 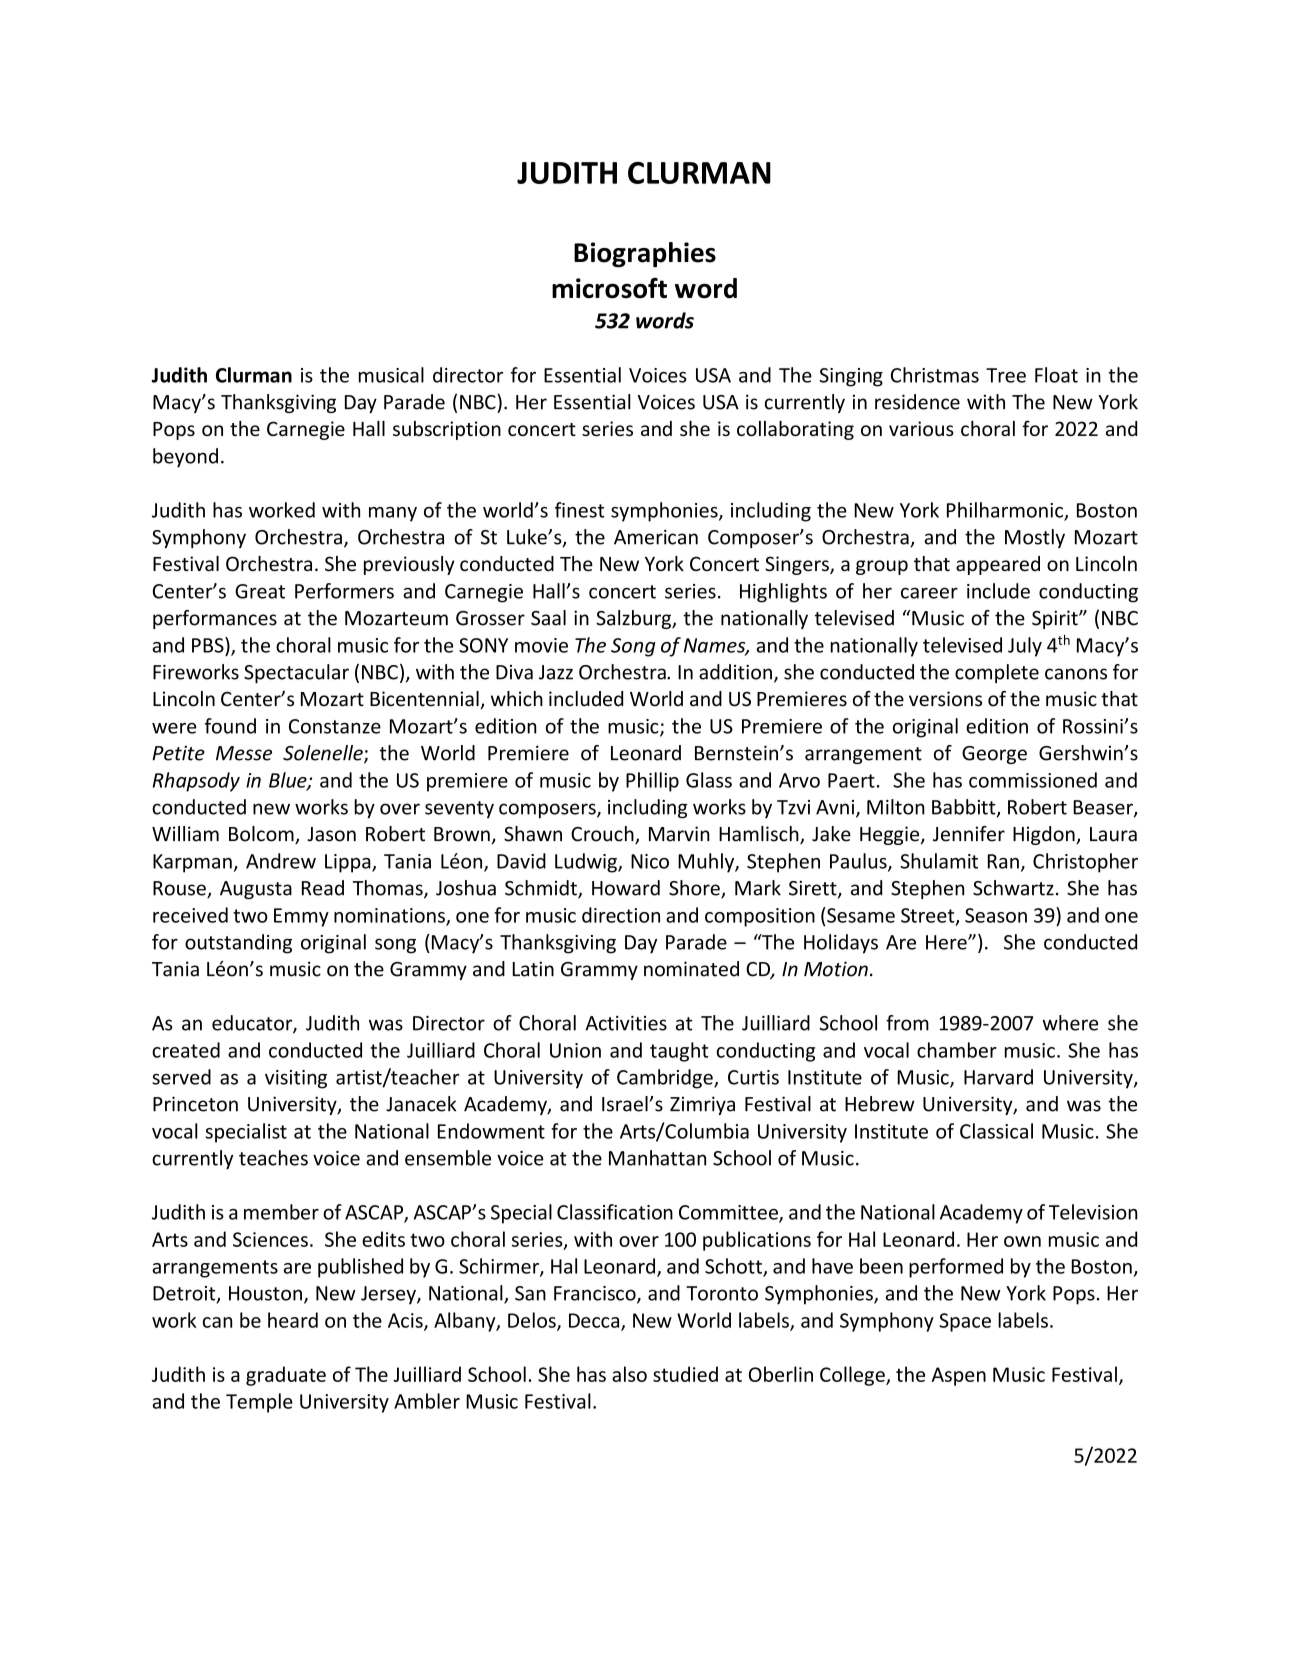 What do you see at coordinates (996, 1131) in the screenshot?
I see `Classical` at bounding box center [996, 1131].
